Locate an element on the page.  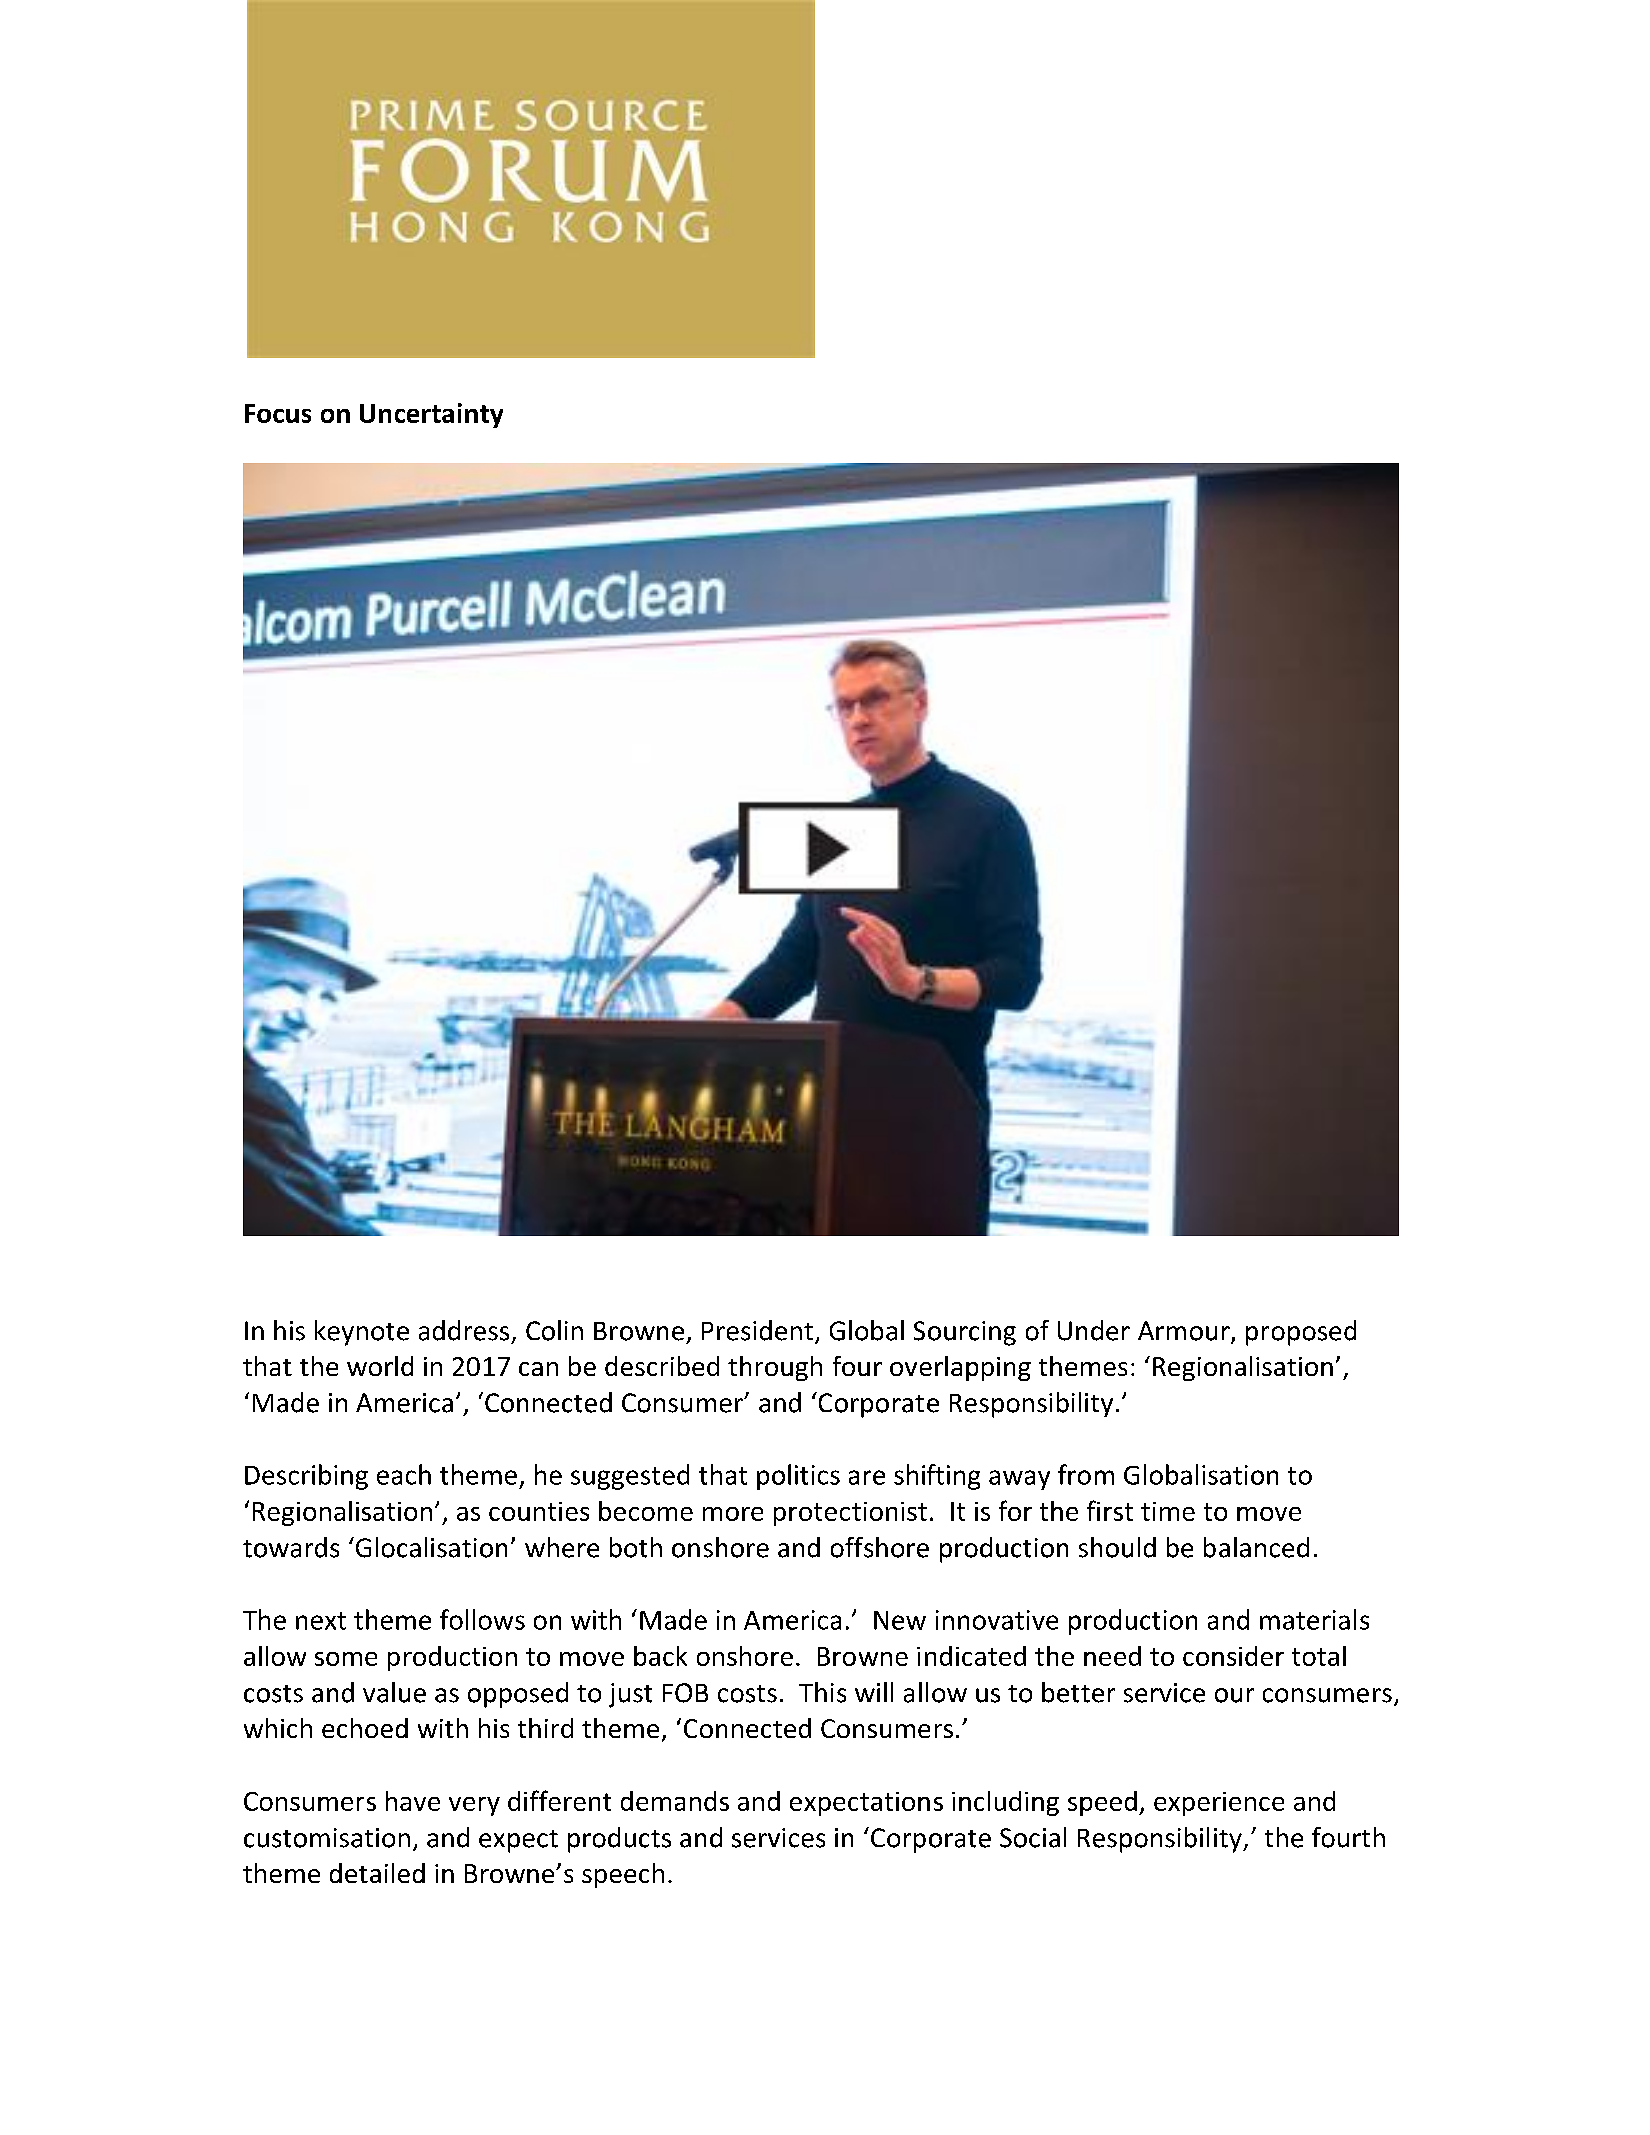
Uncertainty is located at coordinates (431, 415).
